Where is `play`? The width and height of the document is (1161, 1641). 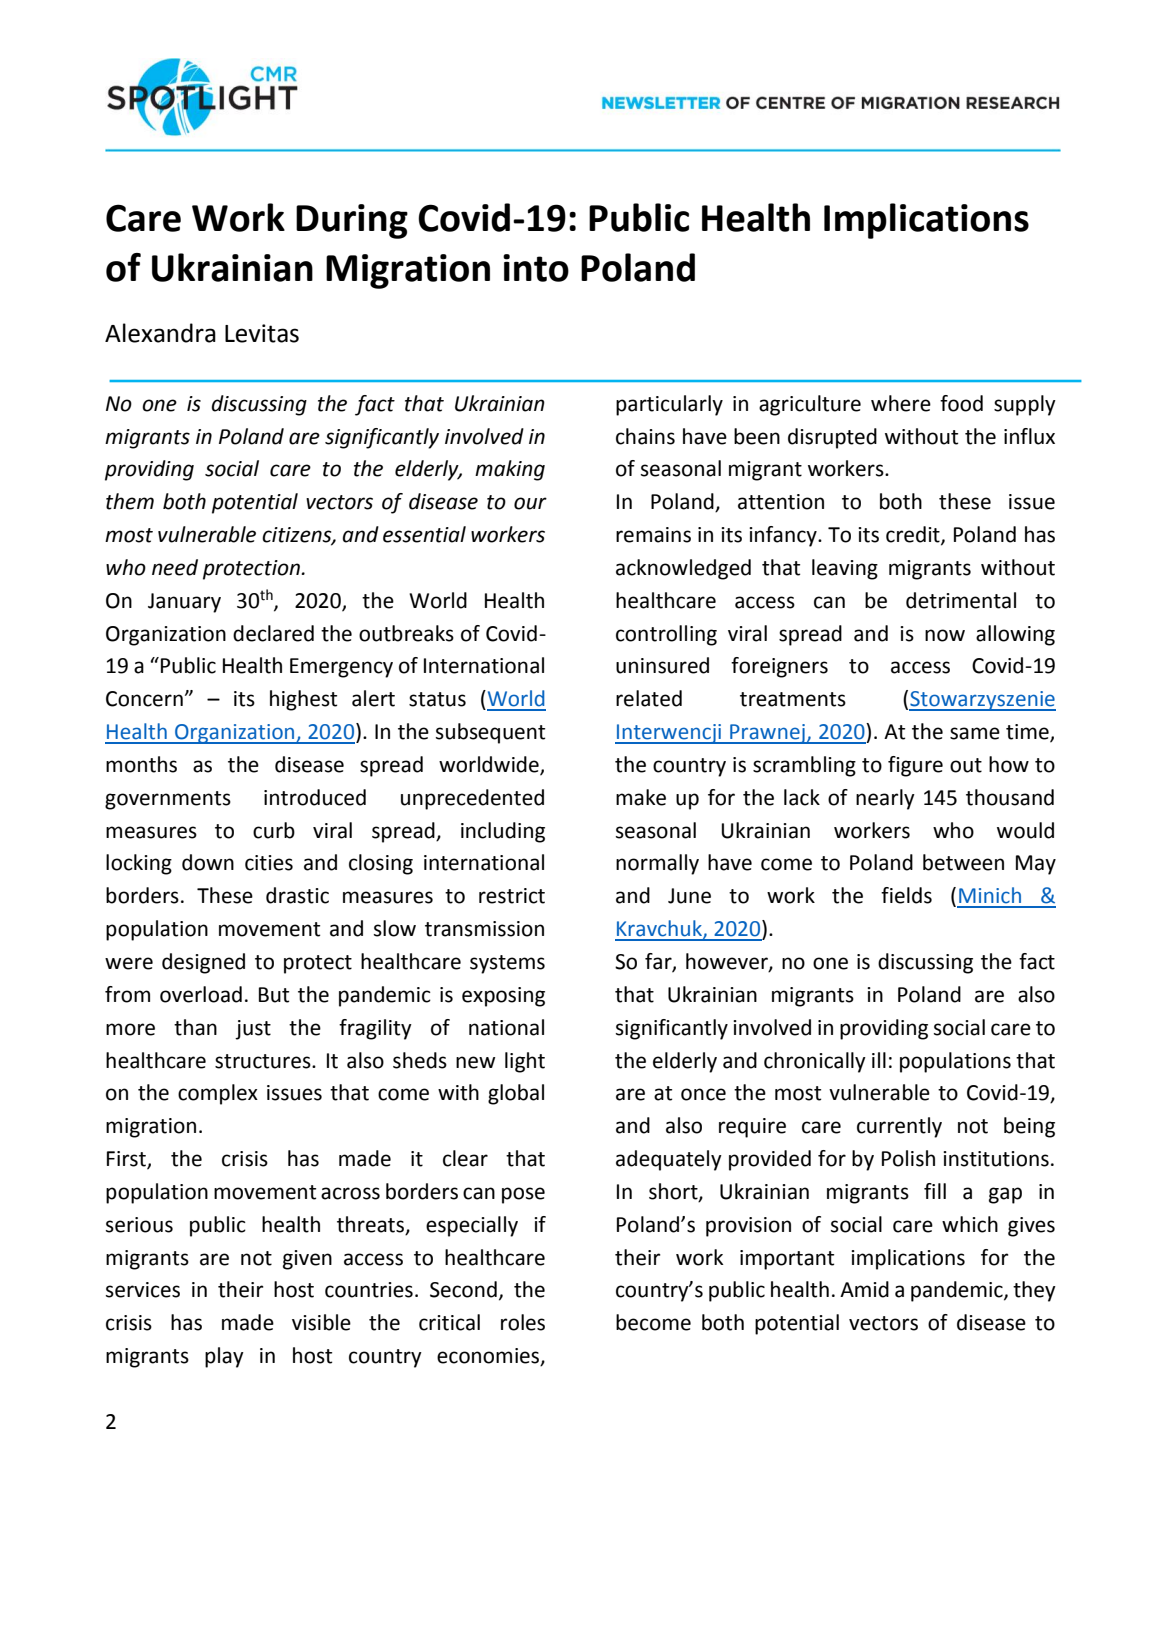
play is located at coordinates (224, 1357).
